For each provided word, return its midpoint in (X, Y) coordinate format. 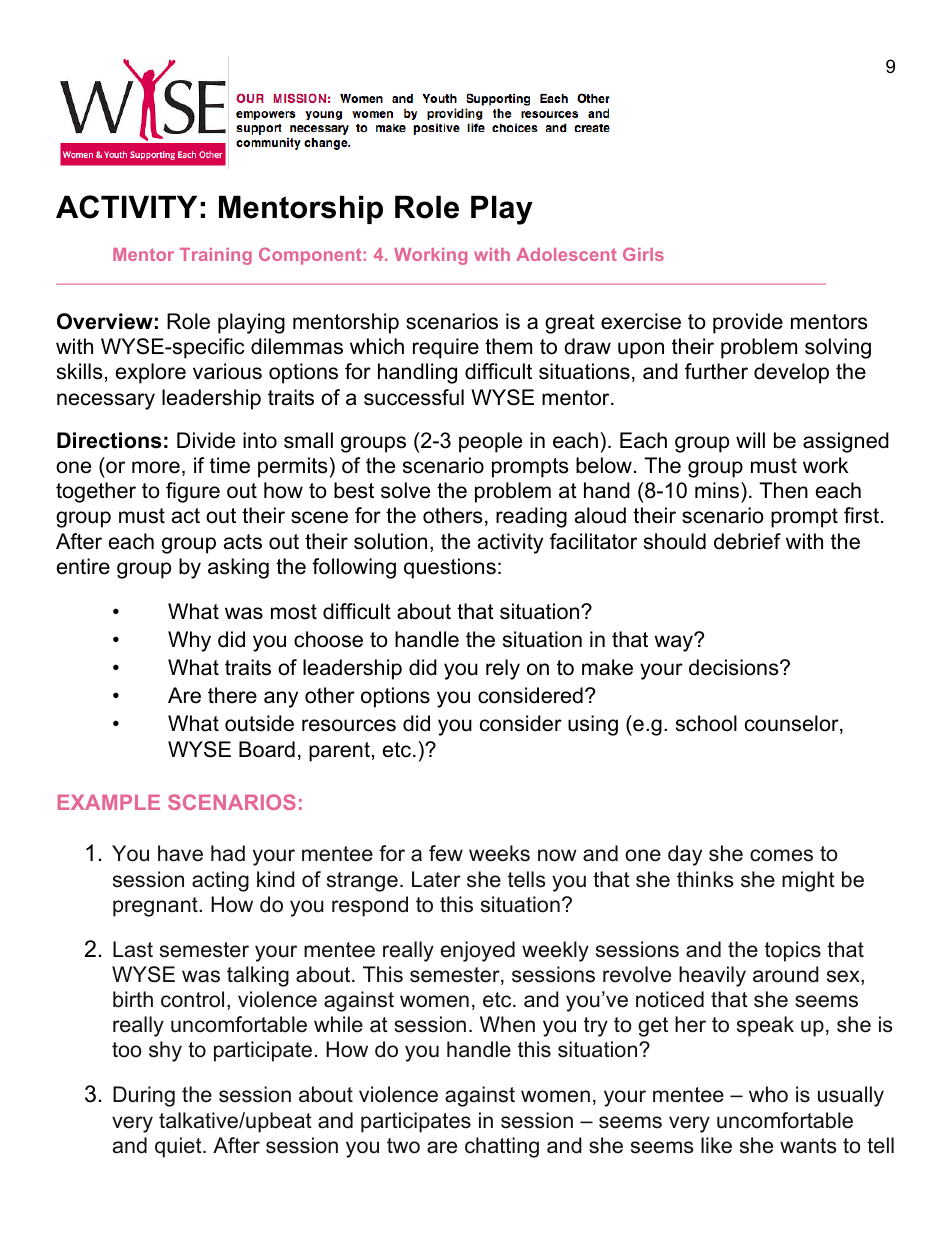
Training (216, 256)
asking (238, 568)
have (180, 853)
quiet (179, 1147)
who (768, 1094)
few (446, 853)
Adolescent (566, 254)
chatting (502, 1147)
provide (748, 323)
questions (450, 568)
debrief (747, 541)
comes (781, 855)
